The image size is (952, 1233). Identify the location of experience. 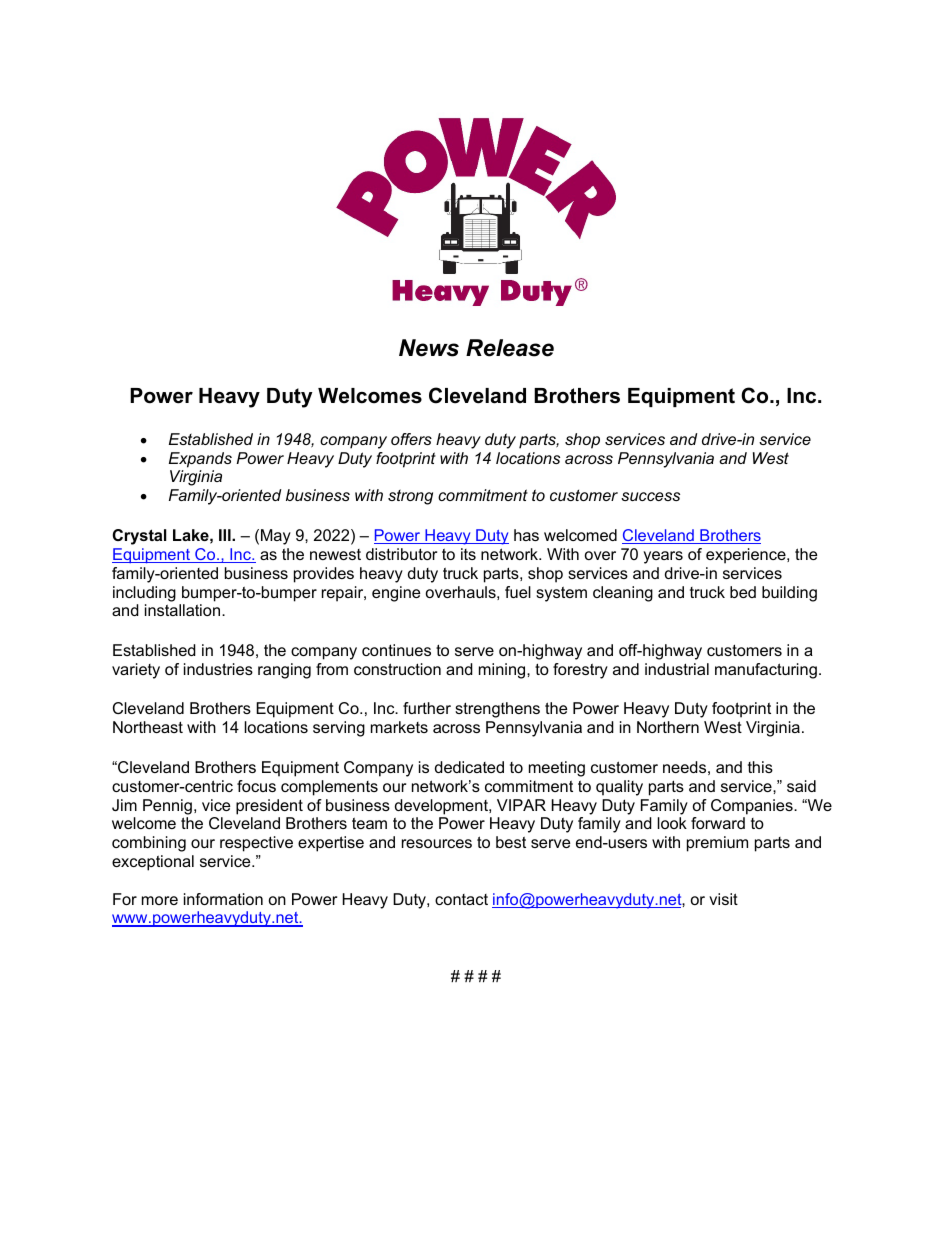
(747, 556).
